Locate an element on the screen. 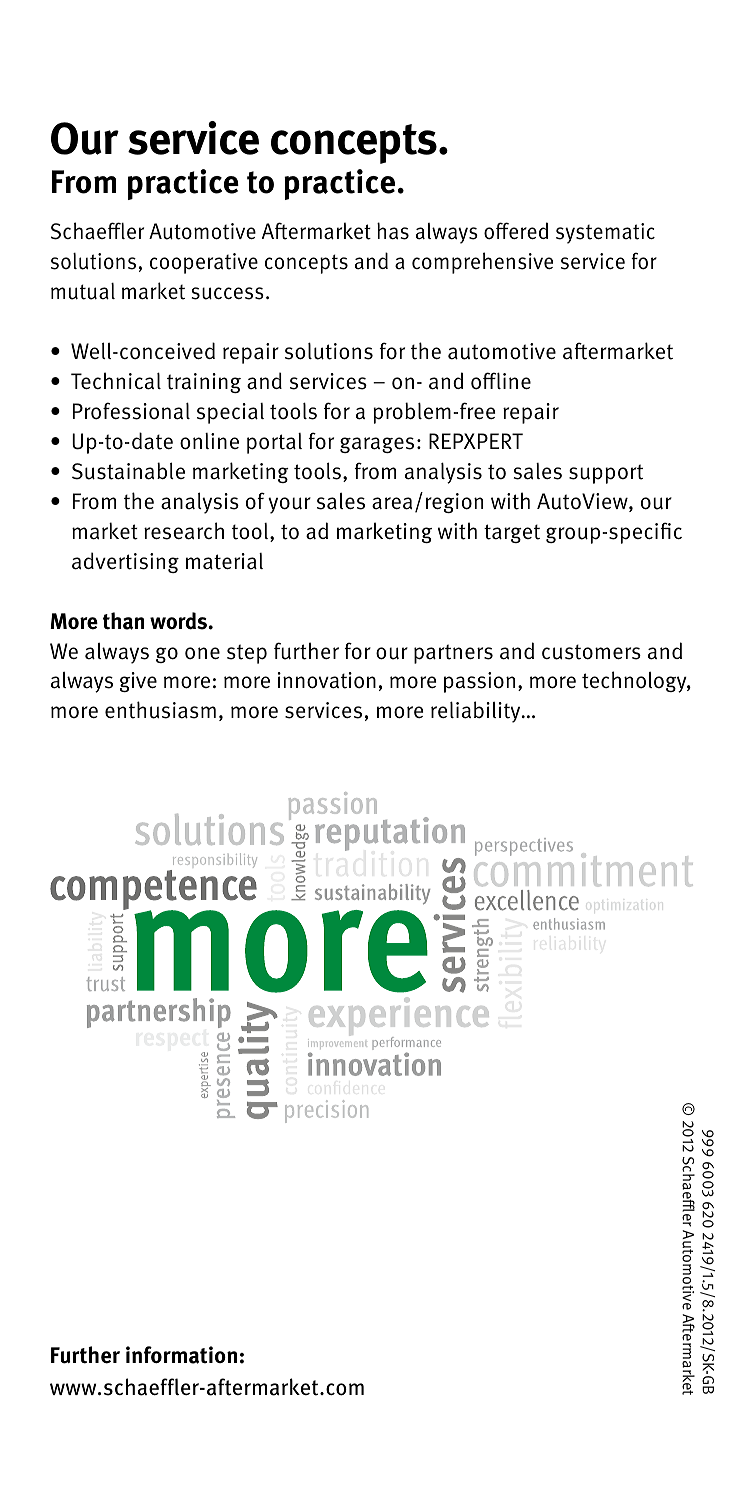  passion is located at coordinates (479, 682).
